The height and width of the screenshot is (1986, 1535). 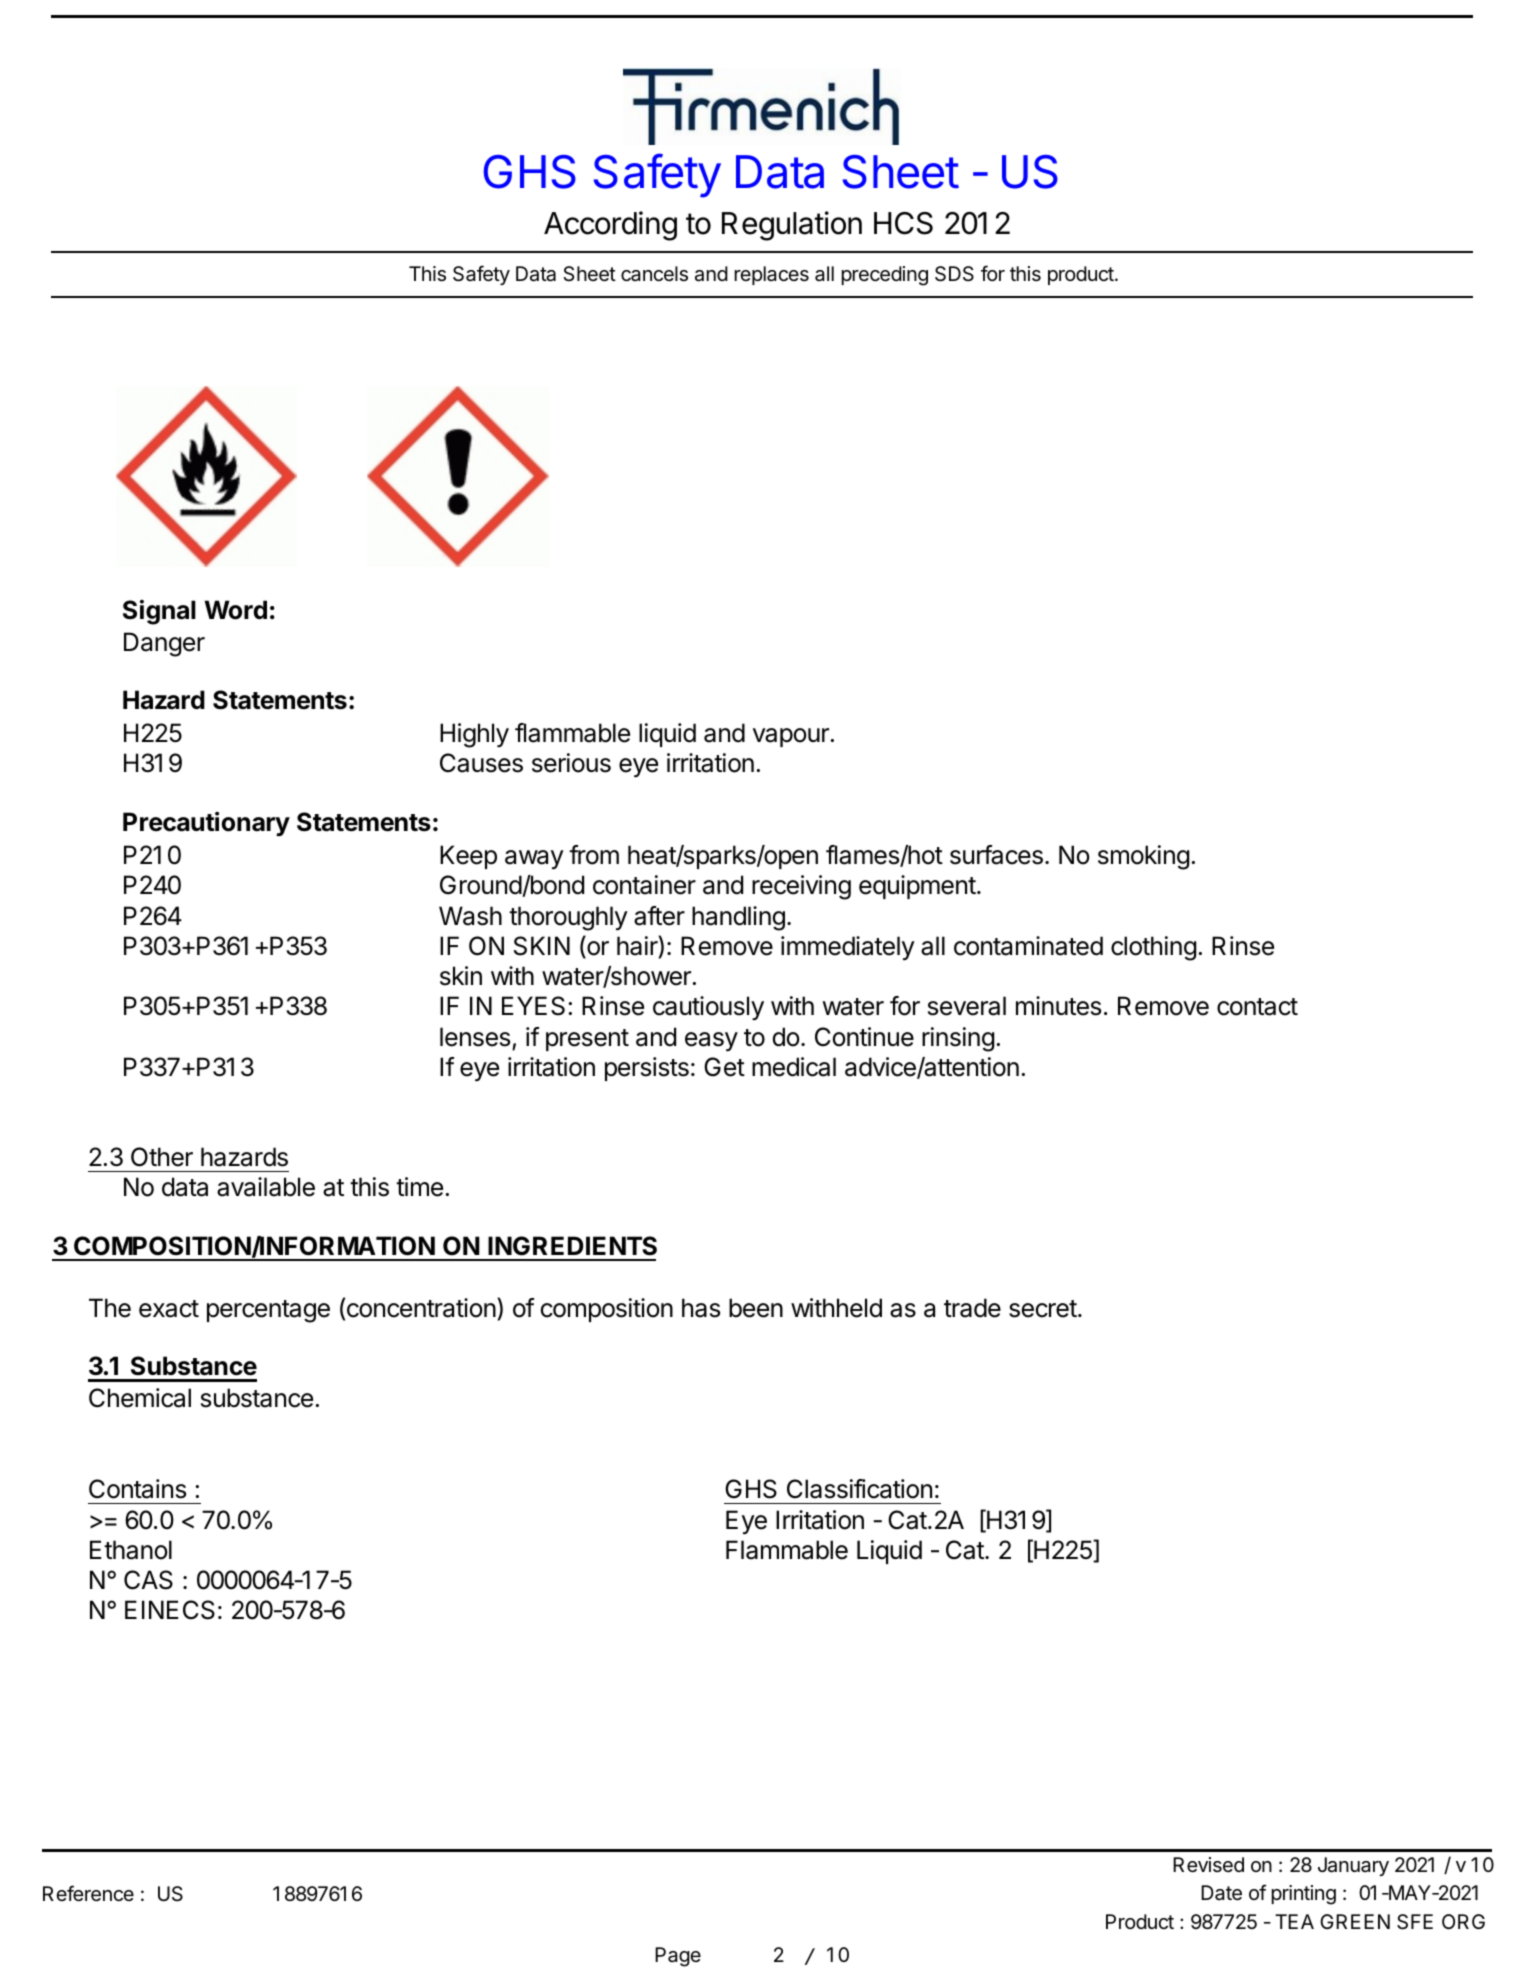 I want to click on Contains, so click(x=137, y=1489).
